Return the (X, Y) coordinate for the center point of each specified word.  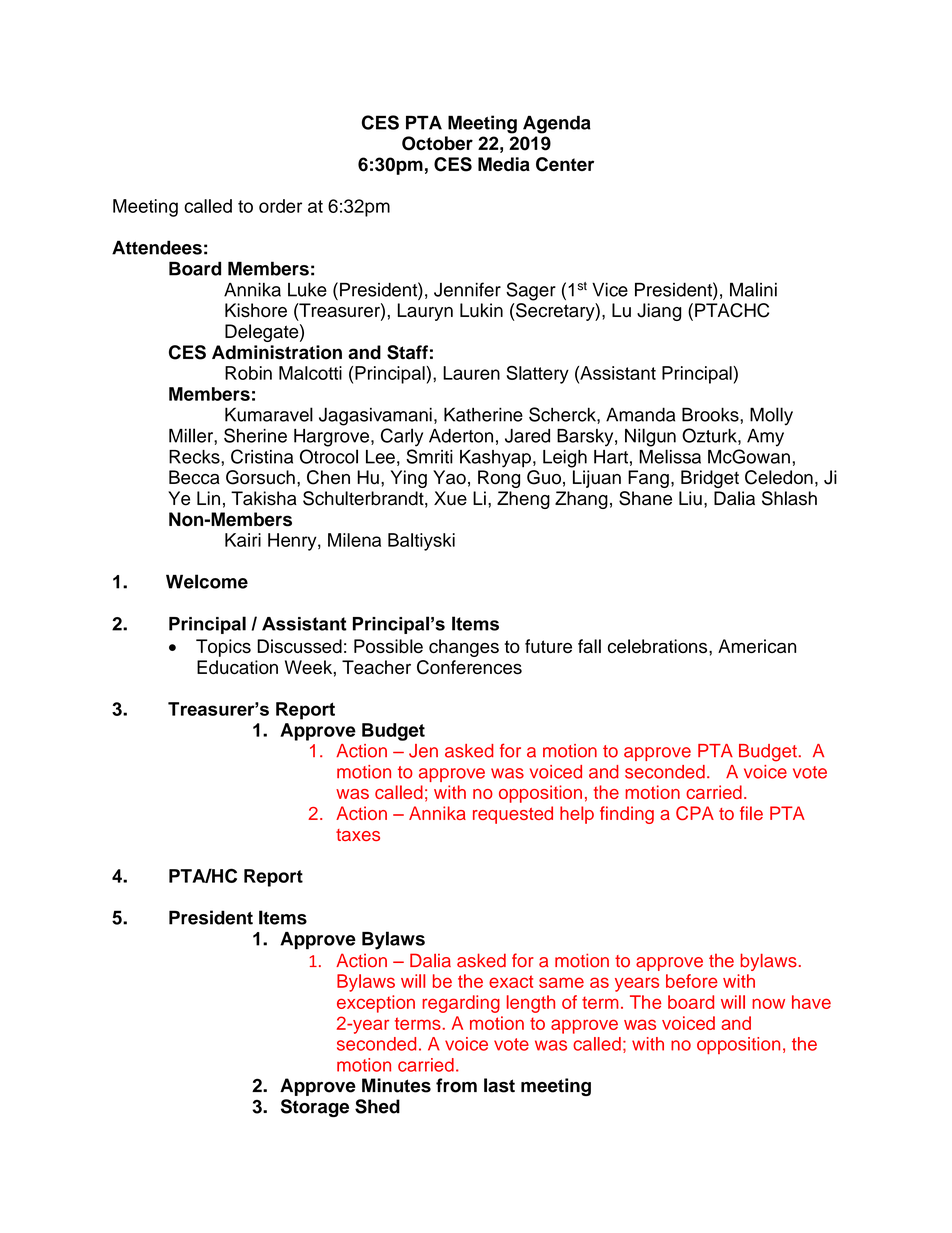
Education (237, 667)
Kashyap (495, 459)
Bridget (710, 479)
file (751, 813)
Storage (315, 1108)
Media (504, 164)
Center (565, 164)
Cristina (262, 456)
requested (513, 815)
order (280, 206)
